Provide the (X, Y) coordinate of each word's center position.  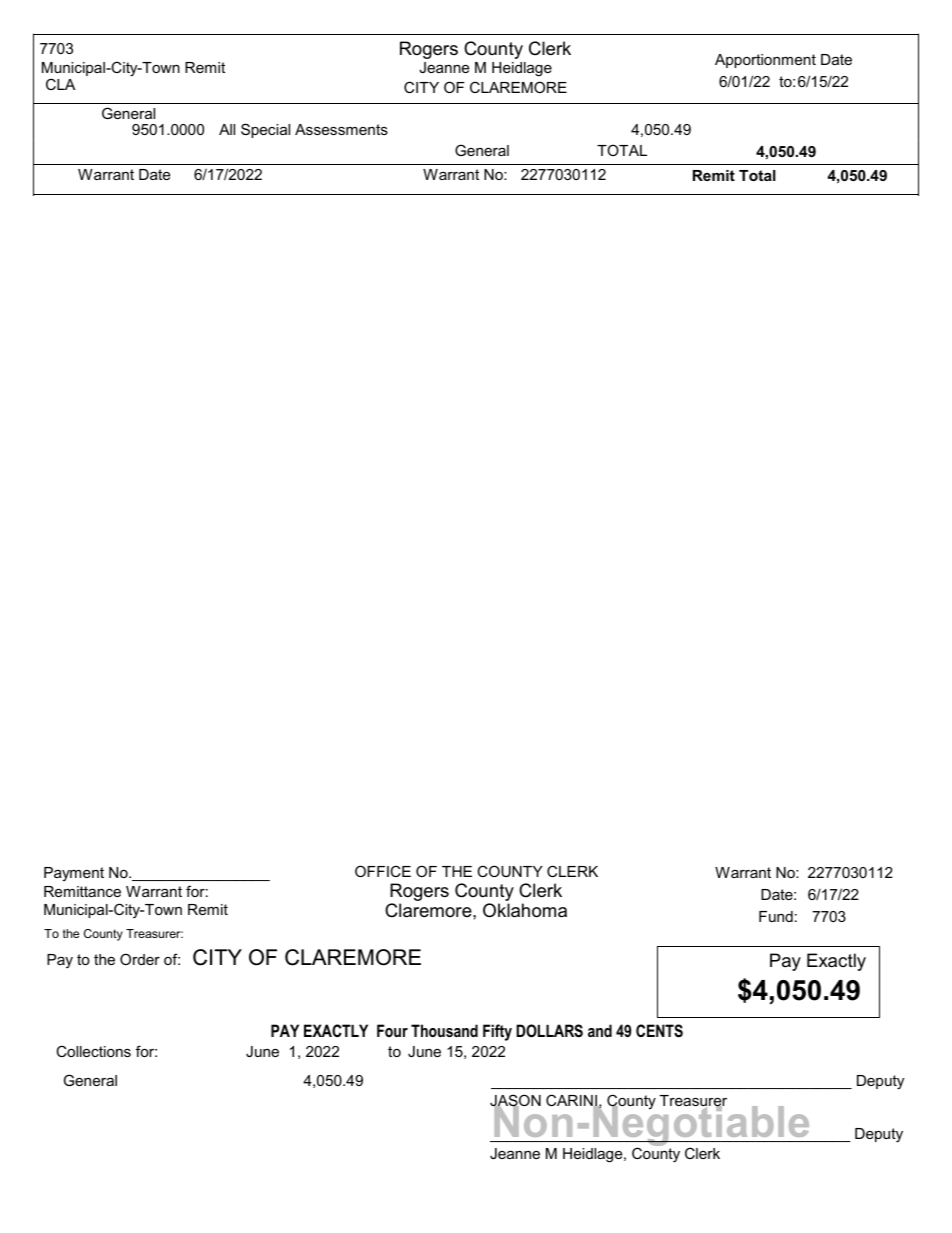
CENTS (659, 1031)
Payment (74, 874)
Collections (93, 1051)
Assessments (341, 129)
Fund (776, 916)
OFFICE (383, 871)
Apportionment (765, 61)
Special (265, 130)
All (227, 129)
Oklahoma (525, 910)
